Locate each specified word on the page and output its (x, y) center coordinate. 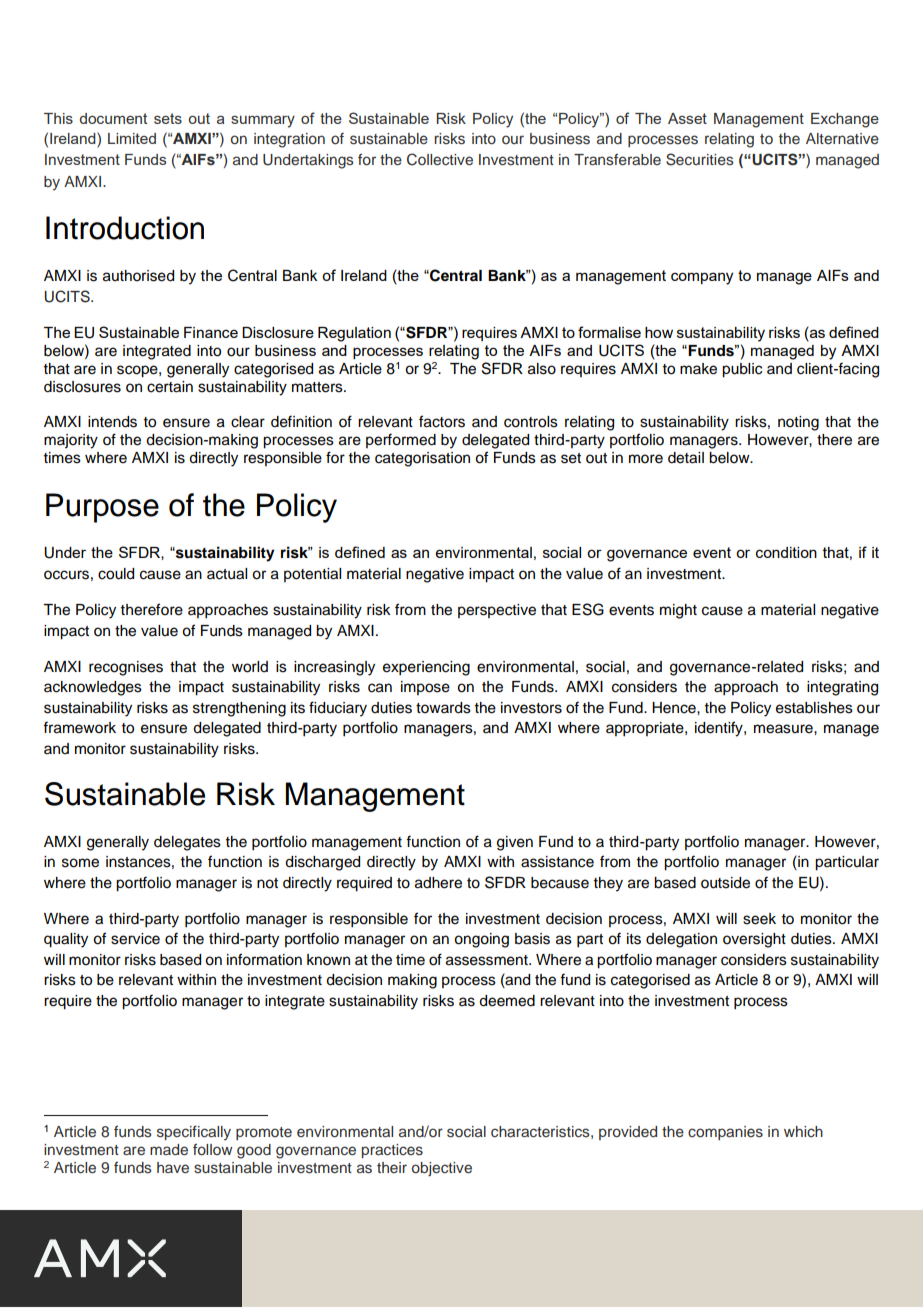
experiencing (426, 668)
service (135, 939)
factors (442, 421)
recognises (126, 668)
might (678, 611)
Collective (440, 159)
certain (170, 387)
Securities (700, 159)
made (169, 1149)
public (742, 370)
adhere (438, 883)
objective (442, 1169)
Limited (132, 138)
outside (725, 883)
